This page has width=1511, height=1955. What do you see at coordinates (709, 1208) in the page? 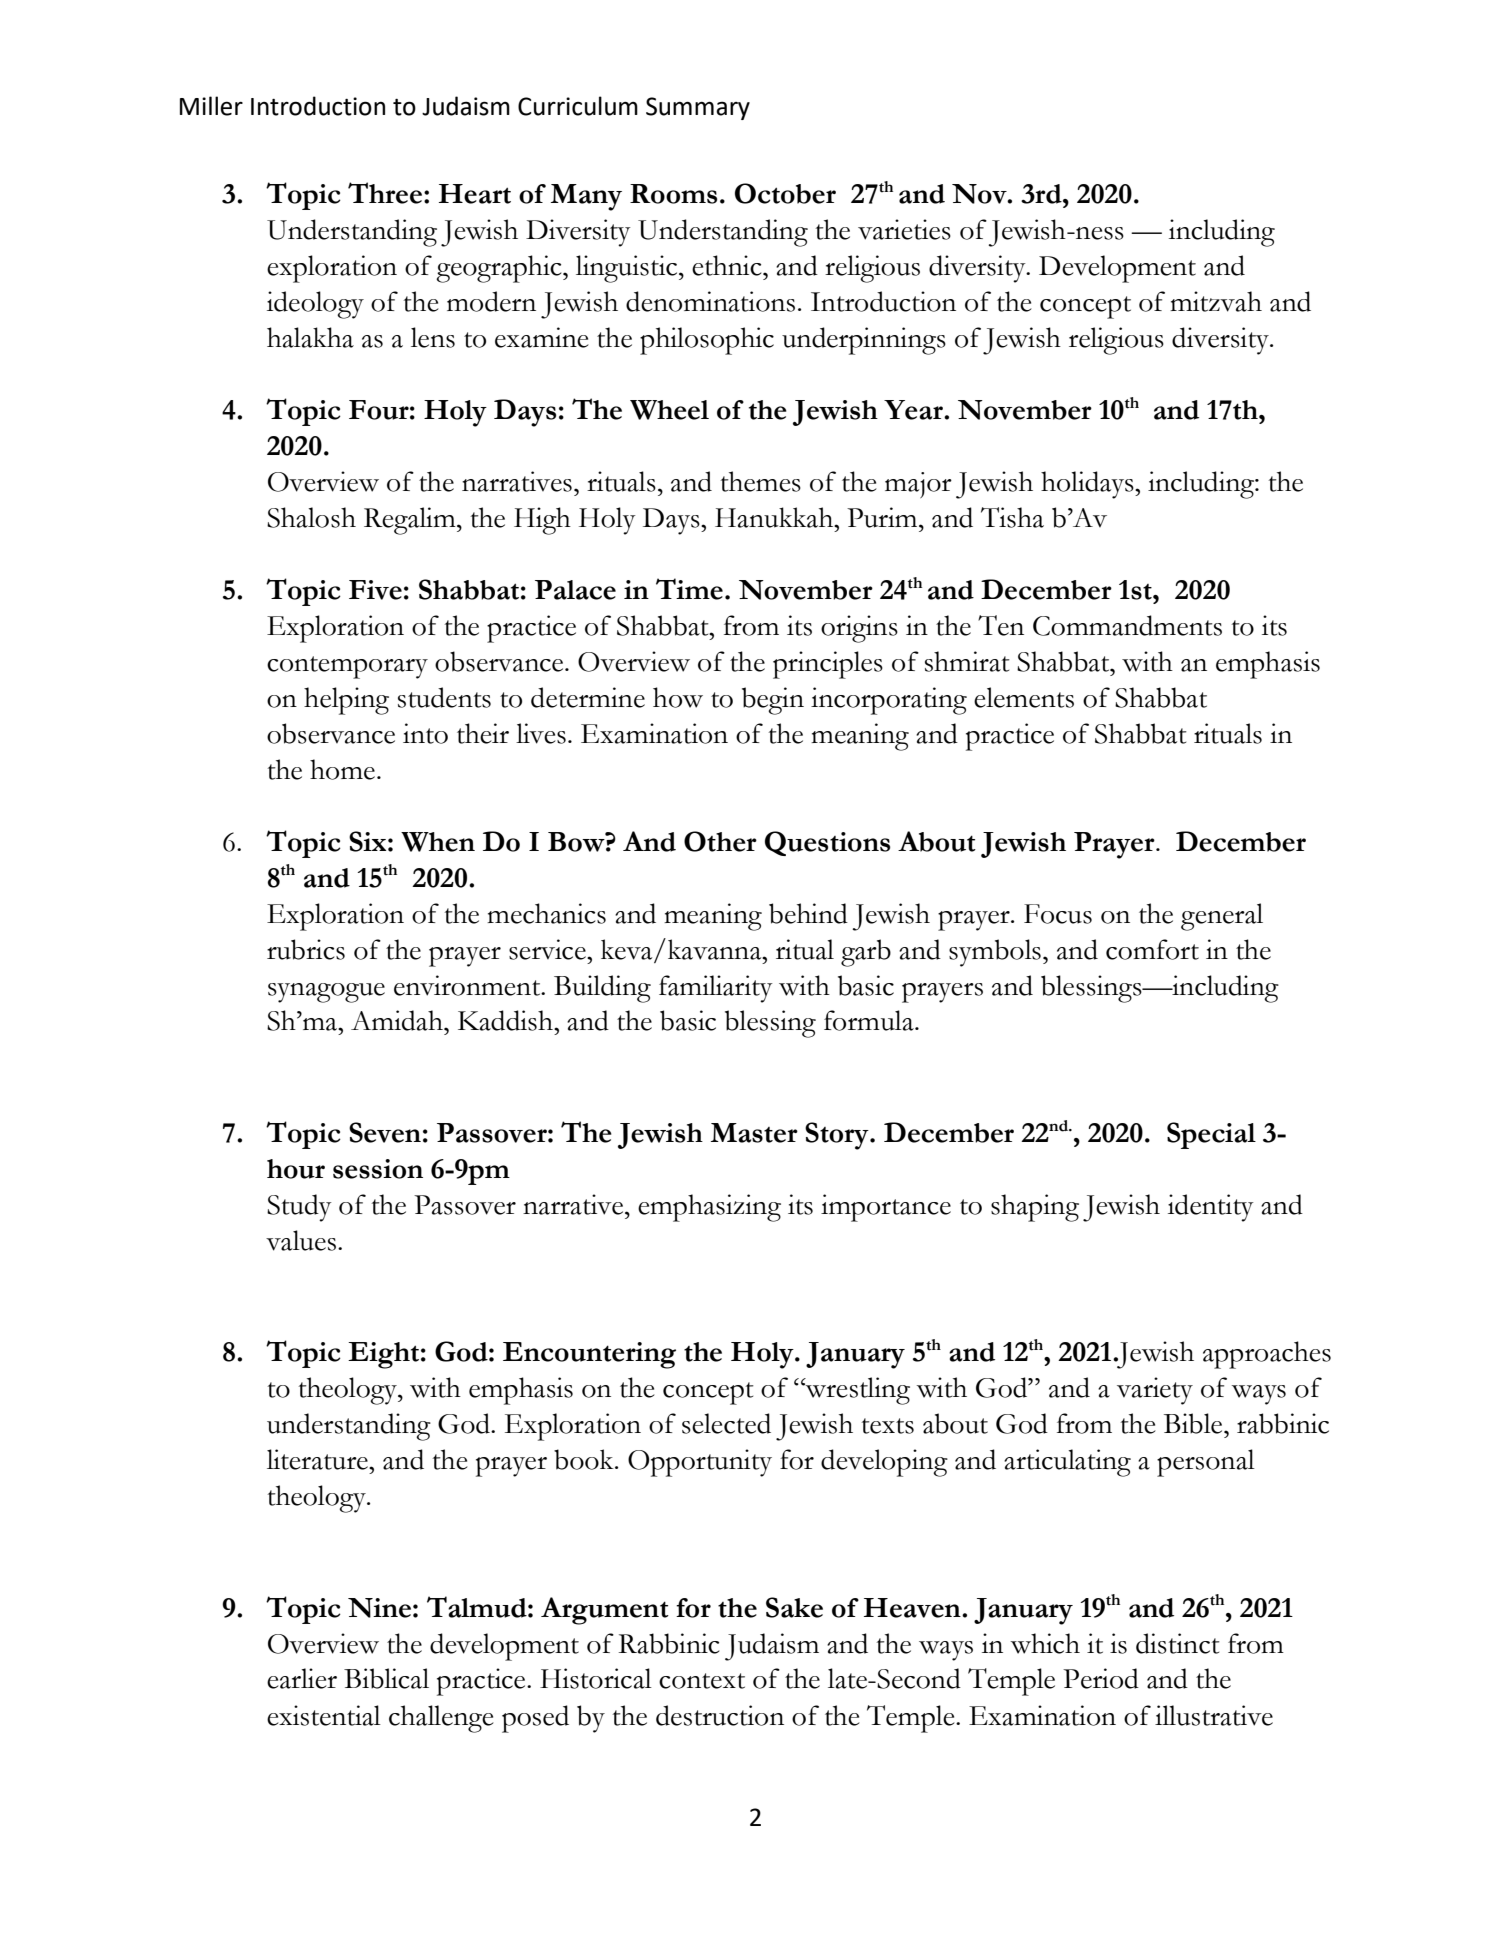
I see `emphasizing` at bounding box center [709, 1208].
